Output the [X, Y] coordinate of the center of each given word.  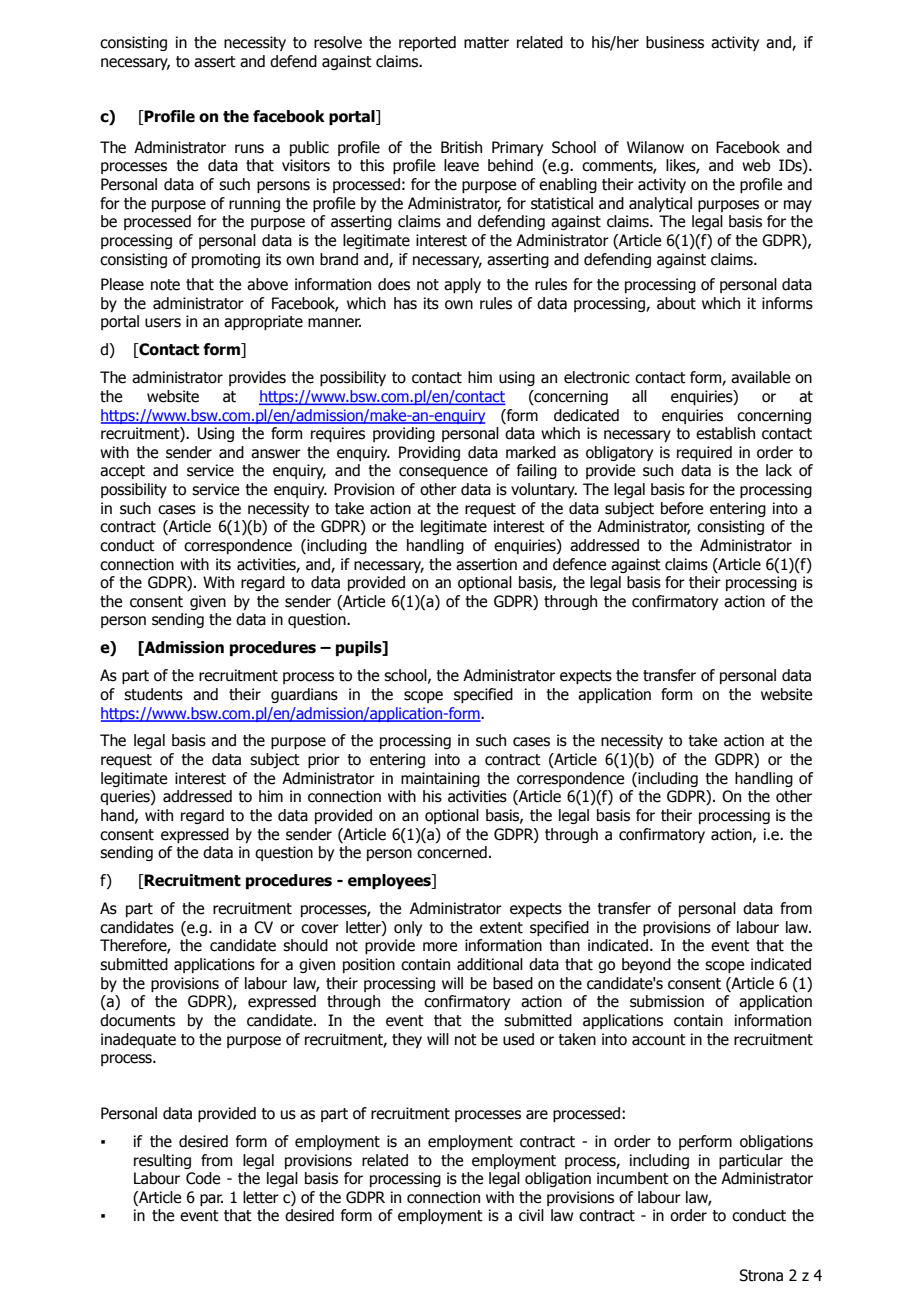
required [704, 453]
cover [320, 929]
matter [486, 43]
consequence [443, 473]
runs [249, 149]
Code [203, 1178]
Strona [761, 1275]
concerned [452, 852]
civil [531, 1215]
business [675, 42]
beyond [646, 965]
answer [276, 454]
